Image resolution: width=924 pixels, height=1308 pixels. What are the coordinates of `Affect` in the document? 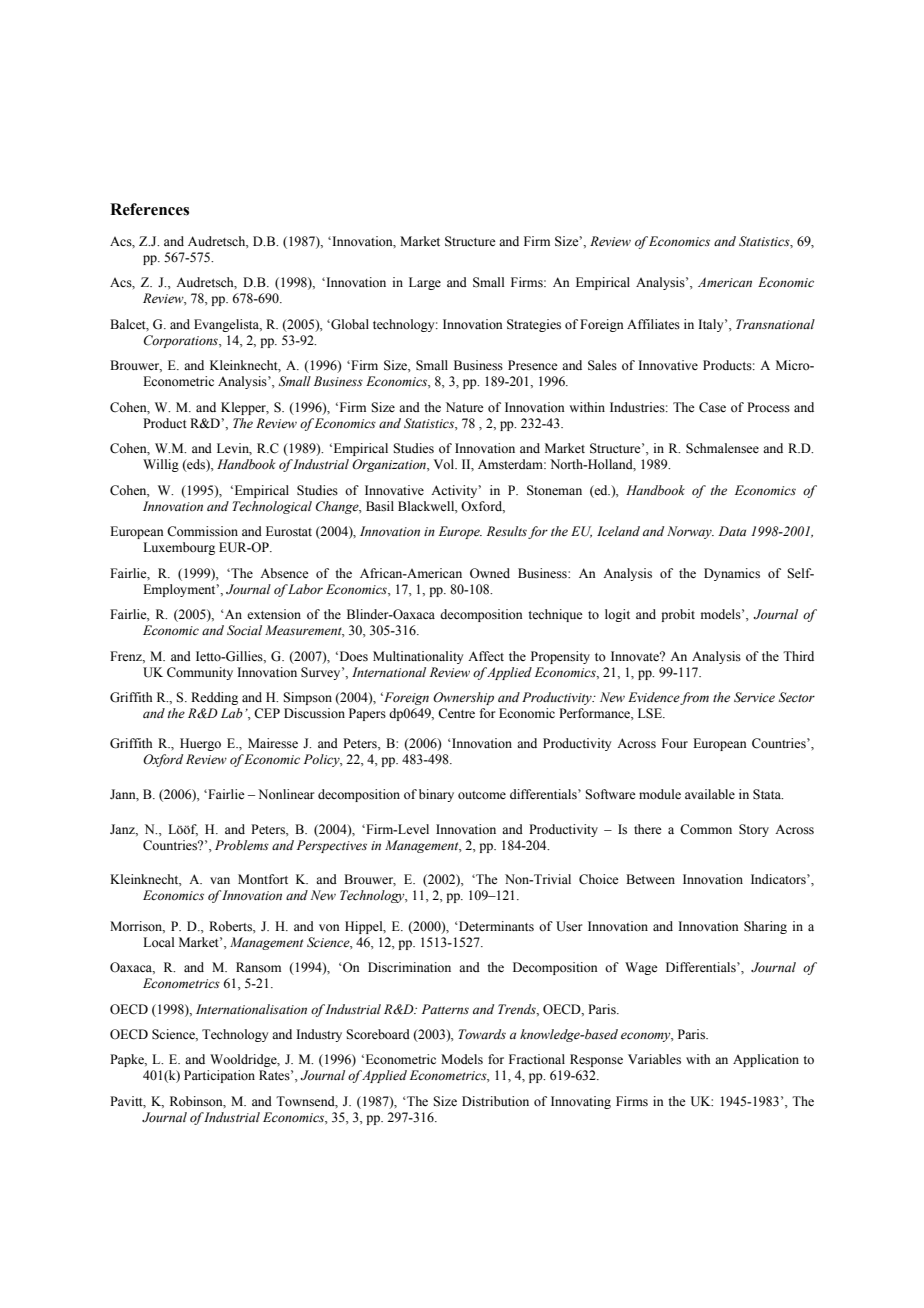 It's located at (486, 656).
